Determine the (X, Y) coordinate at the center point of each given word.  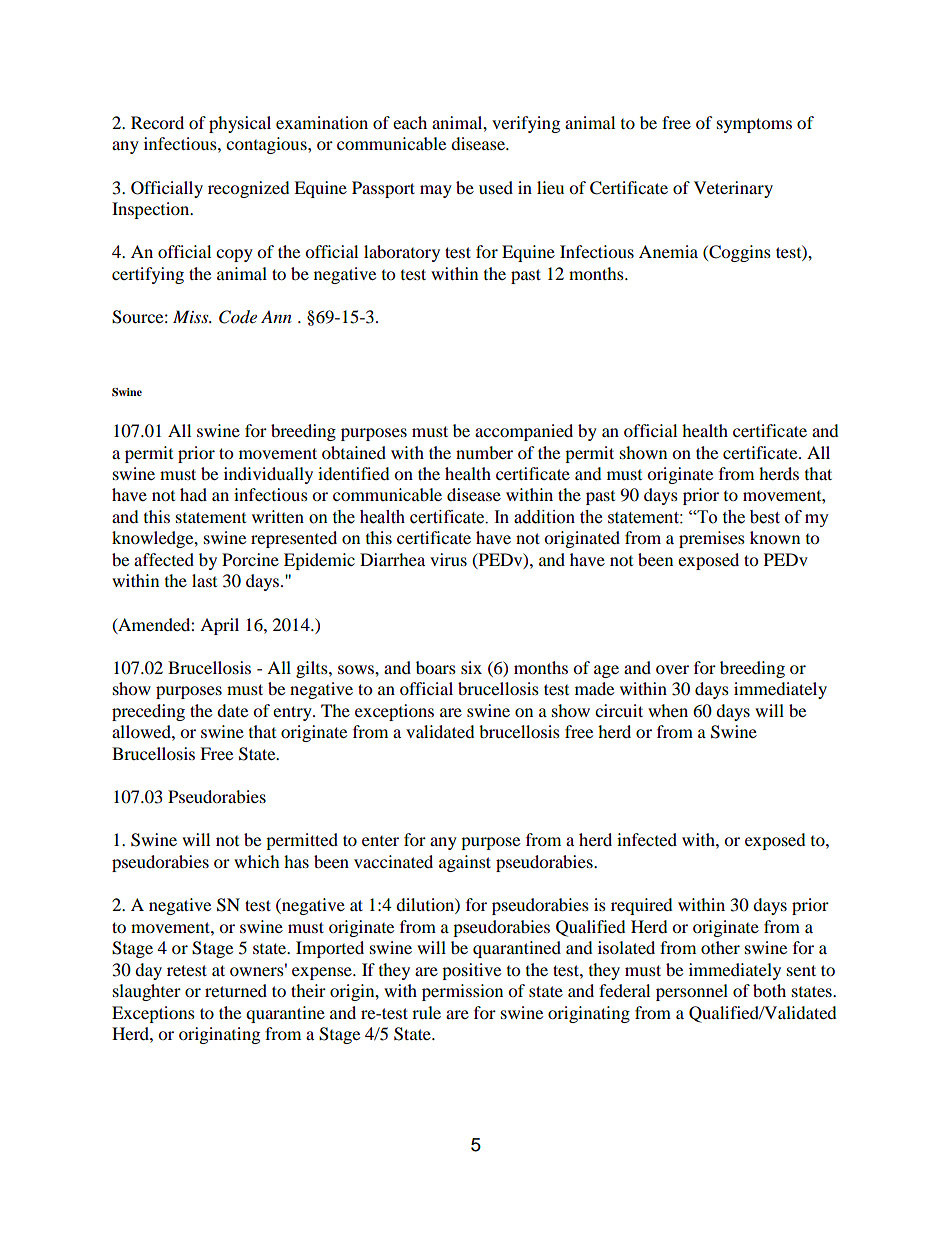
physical (240, 124)
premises (712, 539)
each (410, 122)
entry (293, 713)
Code (238, 317)
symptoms (754, 125)
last (204, 580)
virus (448, 559)
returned (236, 990)
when (668, 710)
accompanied (524, 432)
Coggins (739, 253)
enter (380, 841)
